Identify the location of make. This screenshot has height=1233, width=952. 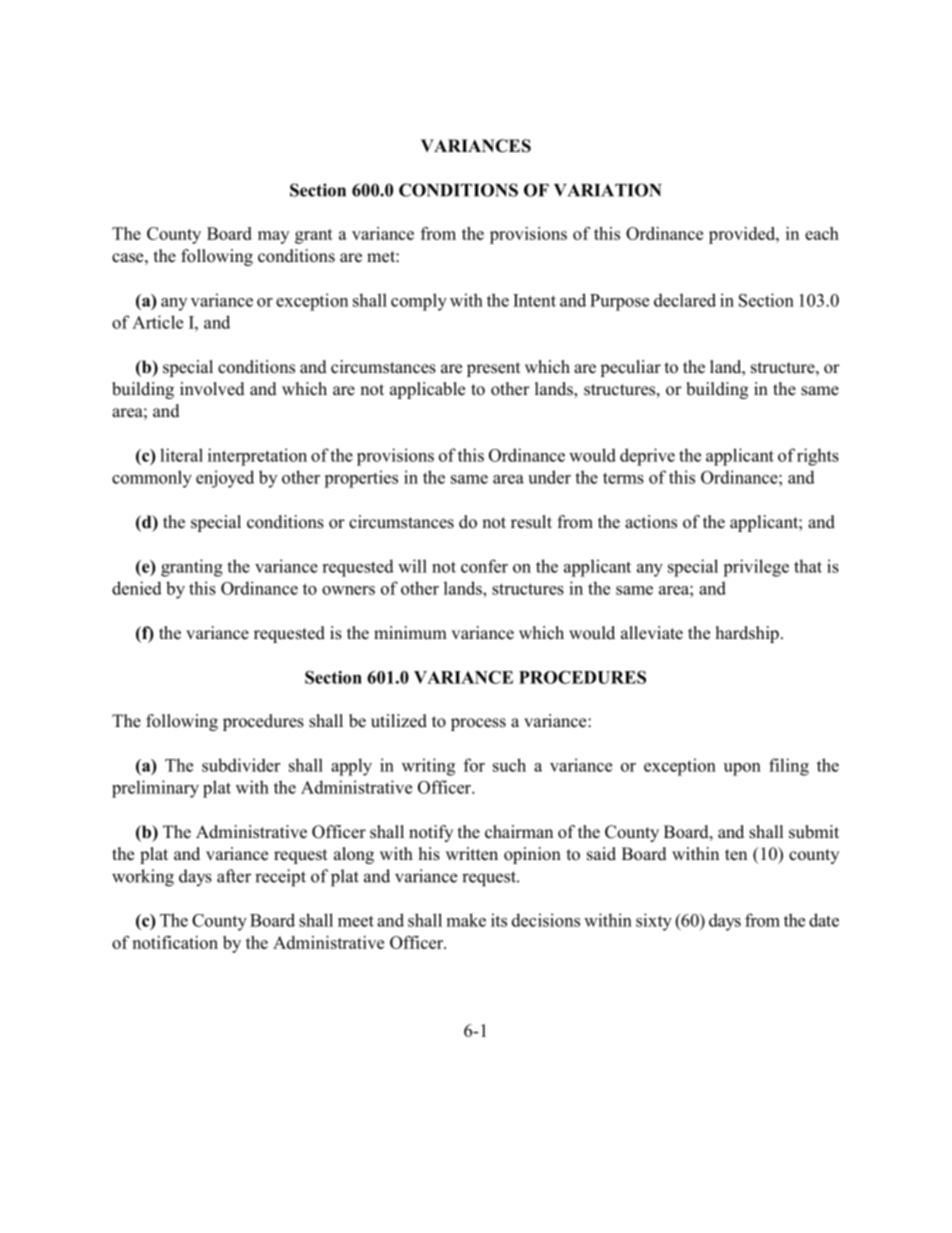
(466, 920).
